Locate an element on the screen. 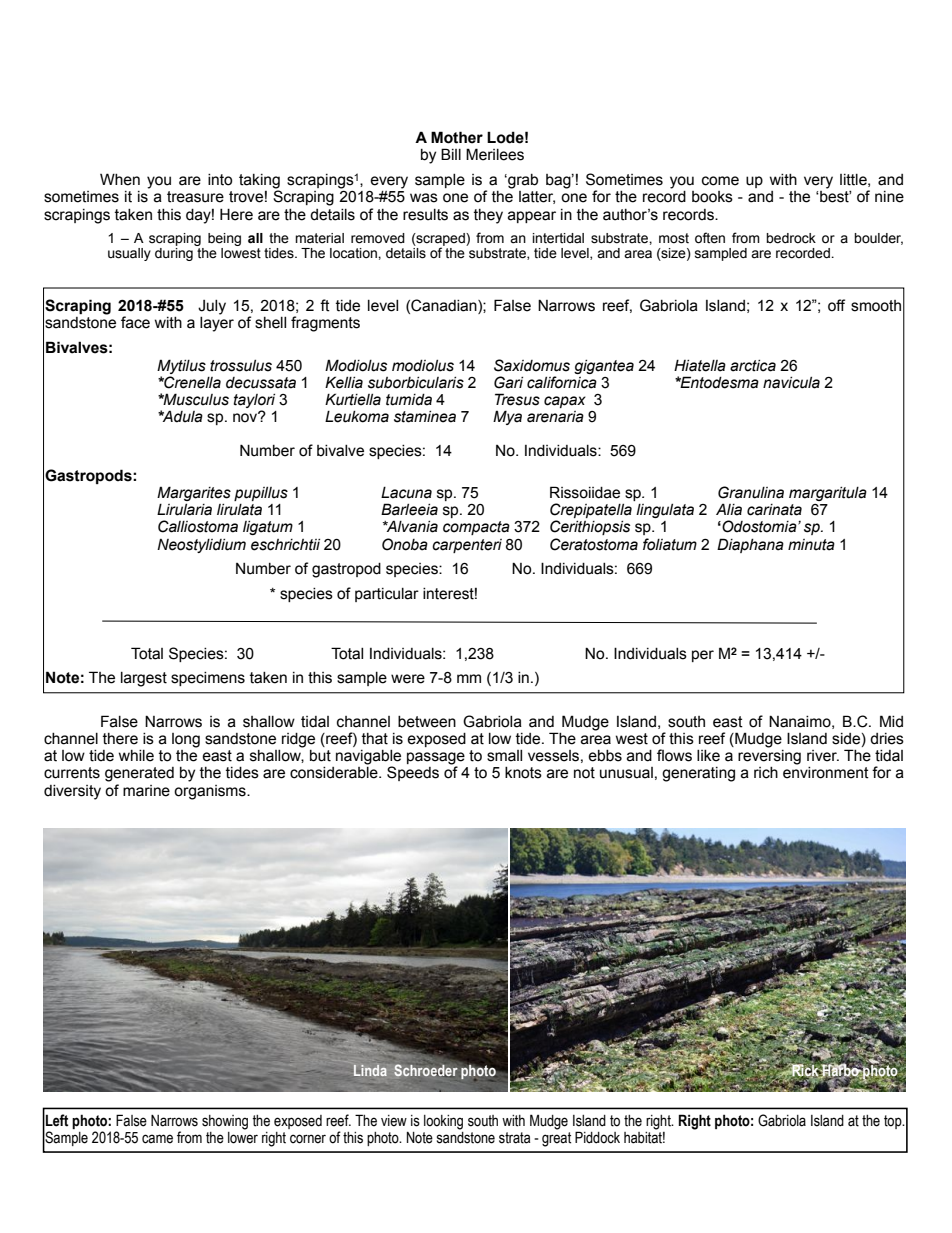  largest is located at coordinates (144, 679).
